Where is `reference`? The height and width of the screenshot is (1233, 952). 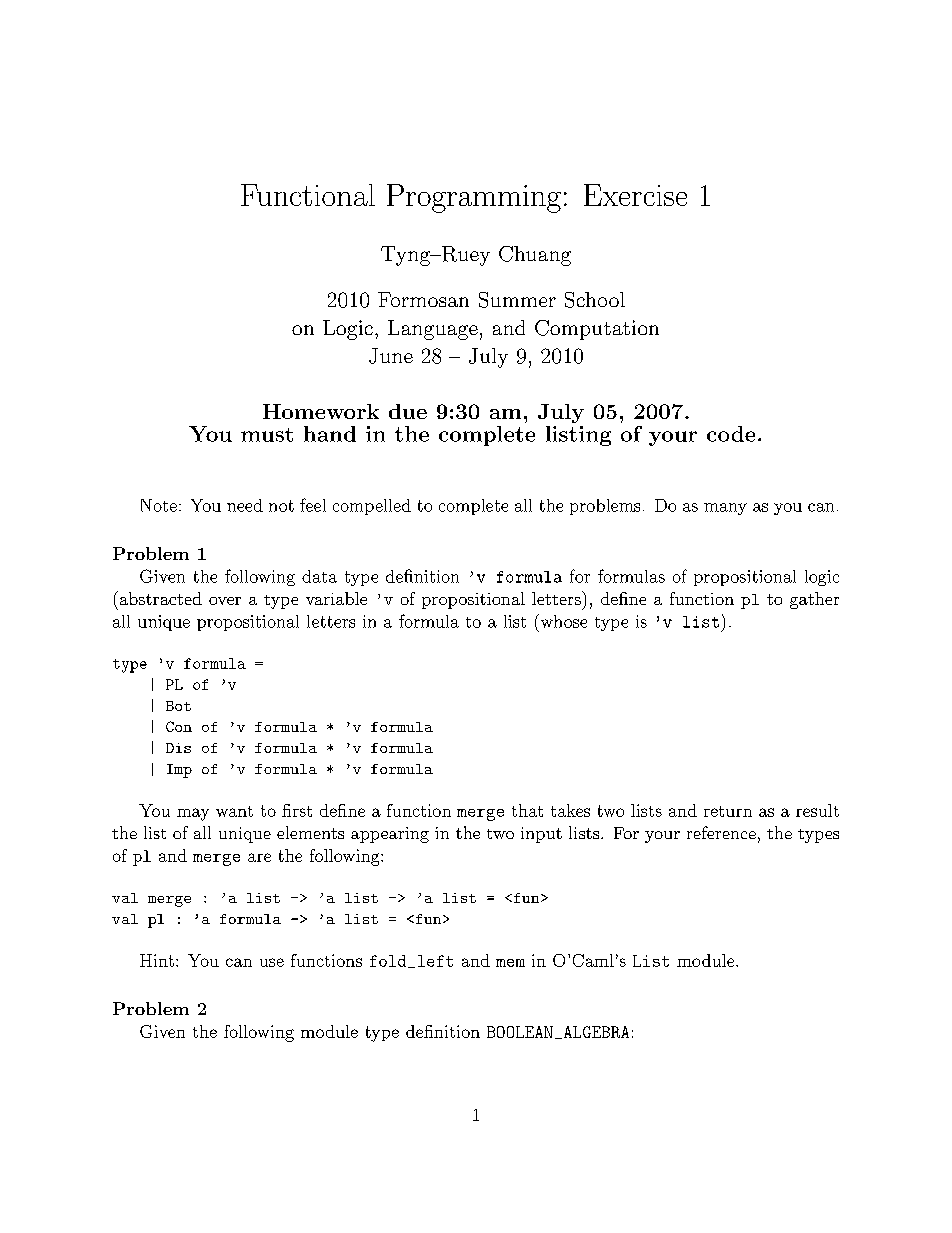 reference is located at coordinates (721, 832).
